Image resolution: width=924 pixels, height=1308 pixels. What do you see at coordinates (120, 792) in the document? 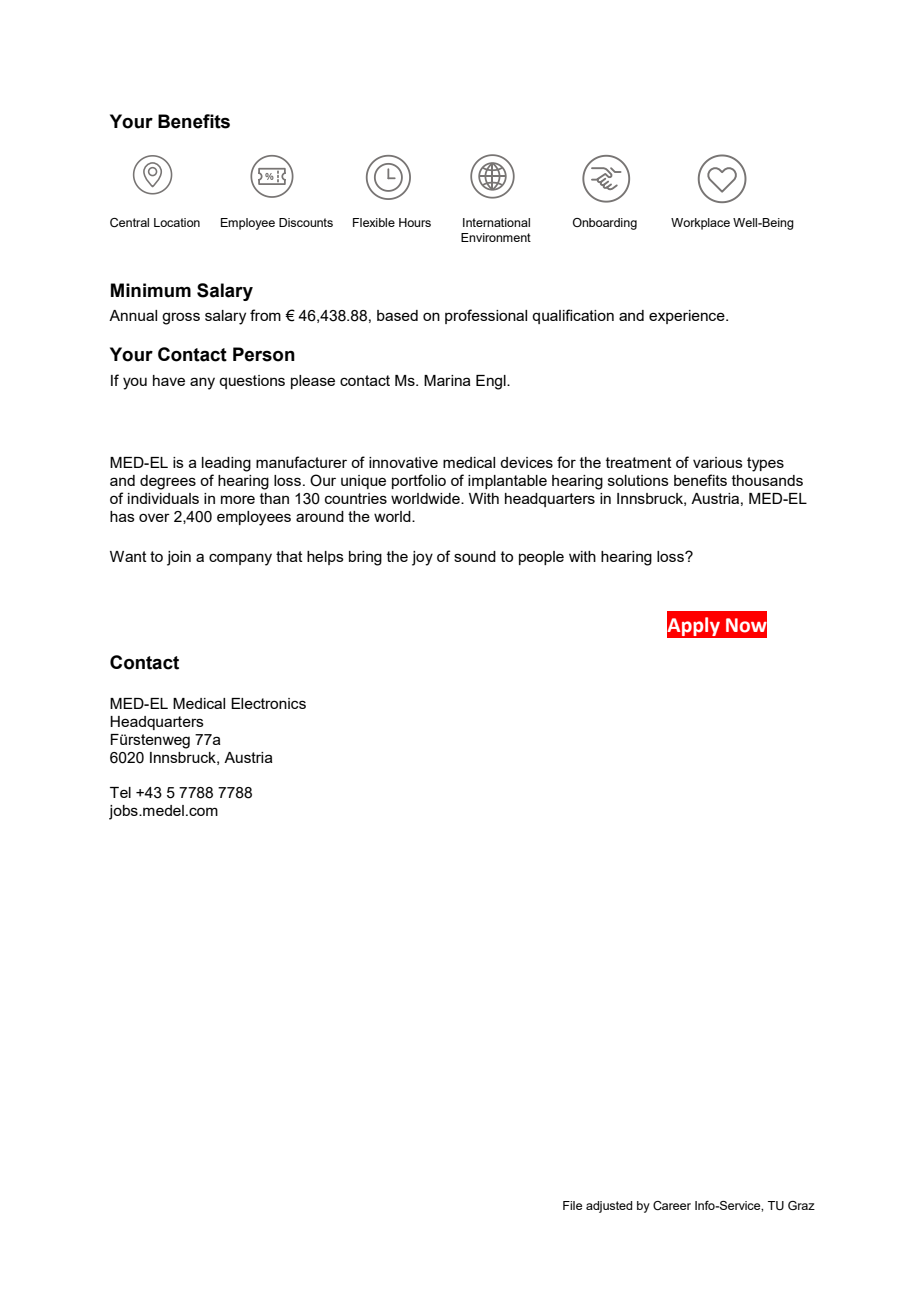
I see `Tel` at bounding box center [120, 792].
